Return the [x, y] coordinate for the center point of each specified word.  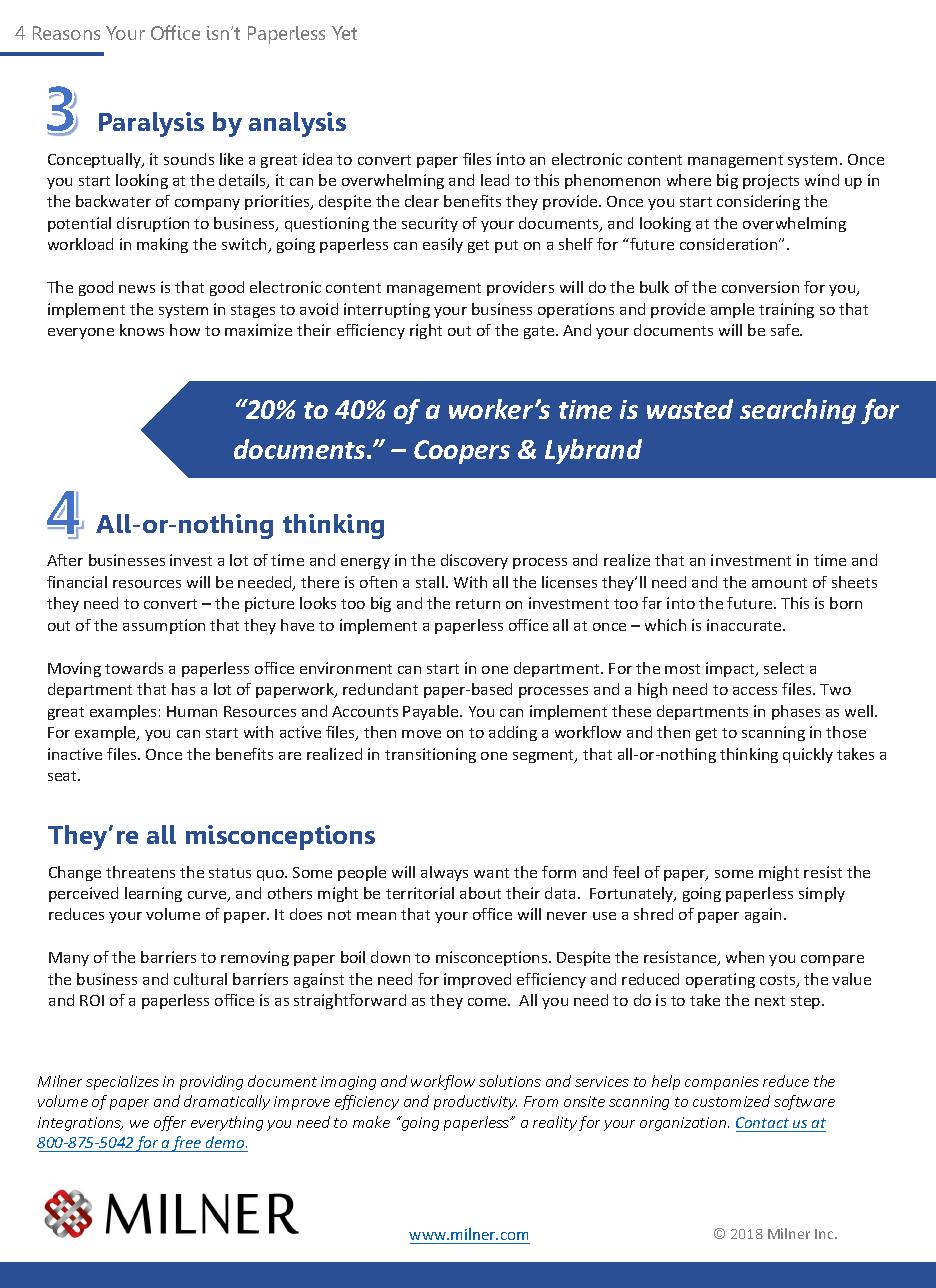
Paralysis [151, 124]
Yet [344, 33]
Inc [825, 1234]
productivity [475, 1102]
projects [771, 181]
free [187, 1144]
